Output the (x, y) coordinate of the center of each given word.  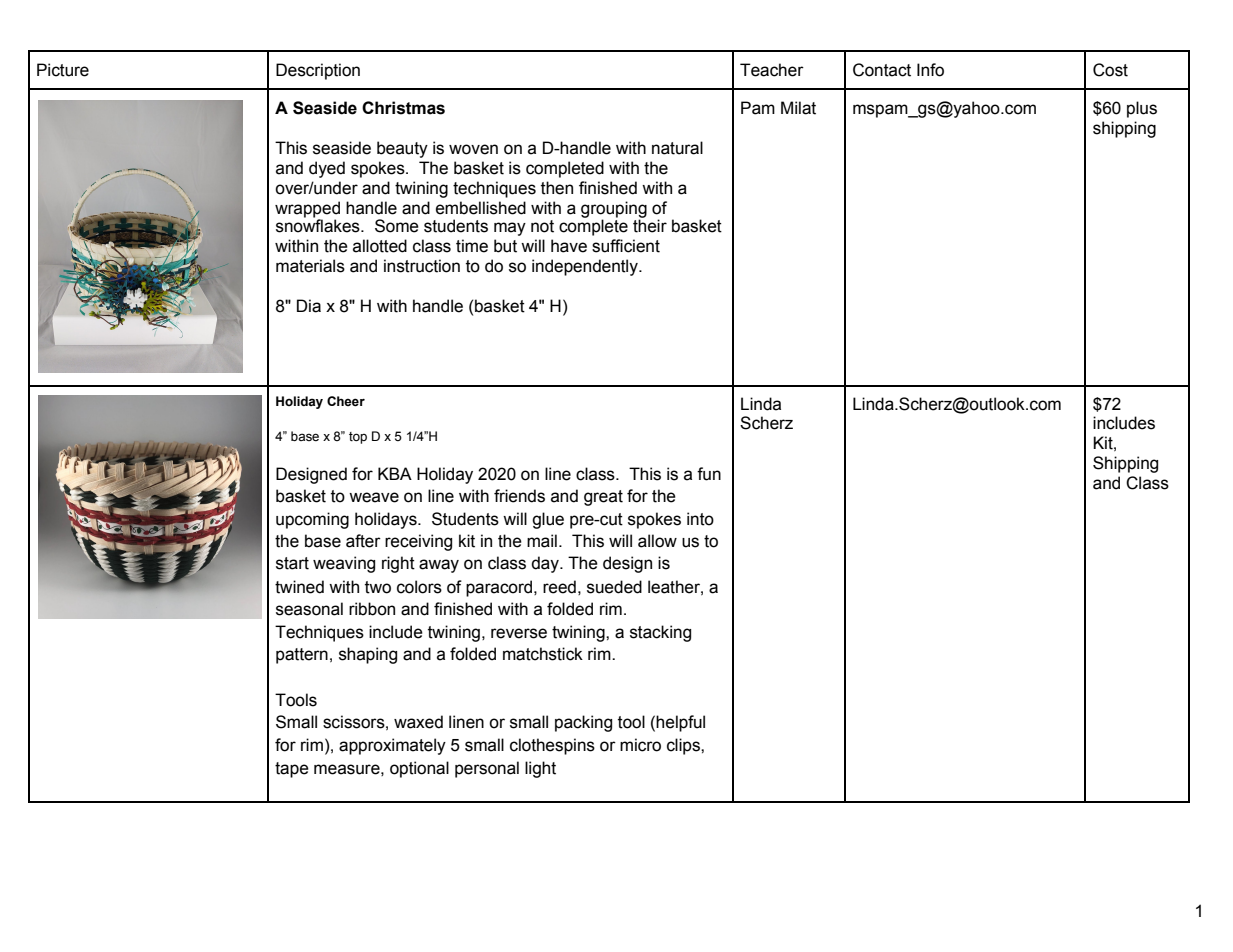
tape (292, 770)
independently (586, 267)
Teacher (772, 70)
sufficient (626, 246)
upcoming (312, 520)
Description (318, 71)
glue (548, 520)
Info (930, 70)
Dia (309, 306)
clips (684, 746)
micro (640, 745)
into (700, 519)
